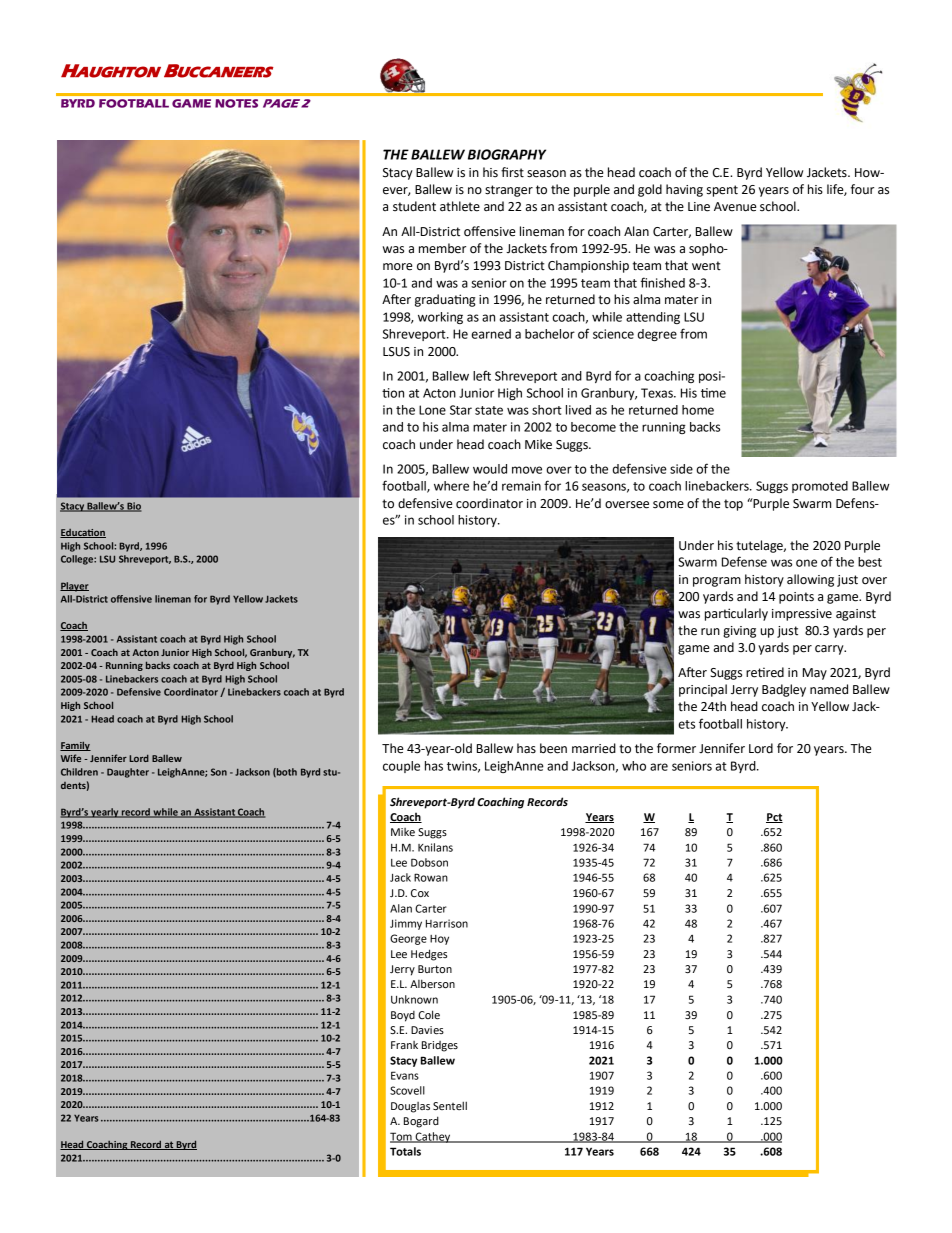 The width and height of the image is (952, 1233). I want to click on Player, so click(74, 587).
